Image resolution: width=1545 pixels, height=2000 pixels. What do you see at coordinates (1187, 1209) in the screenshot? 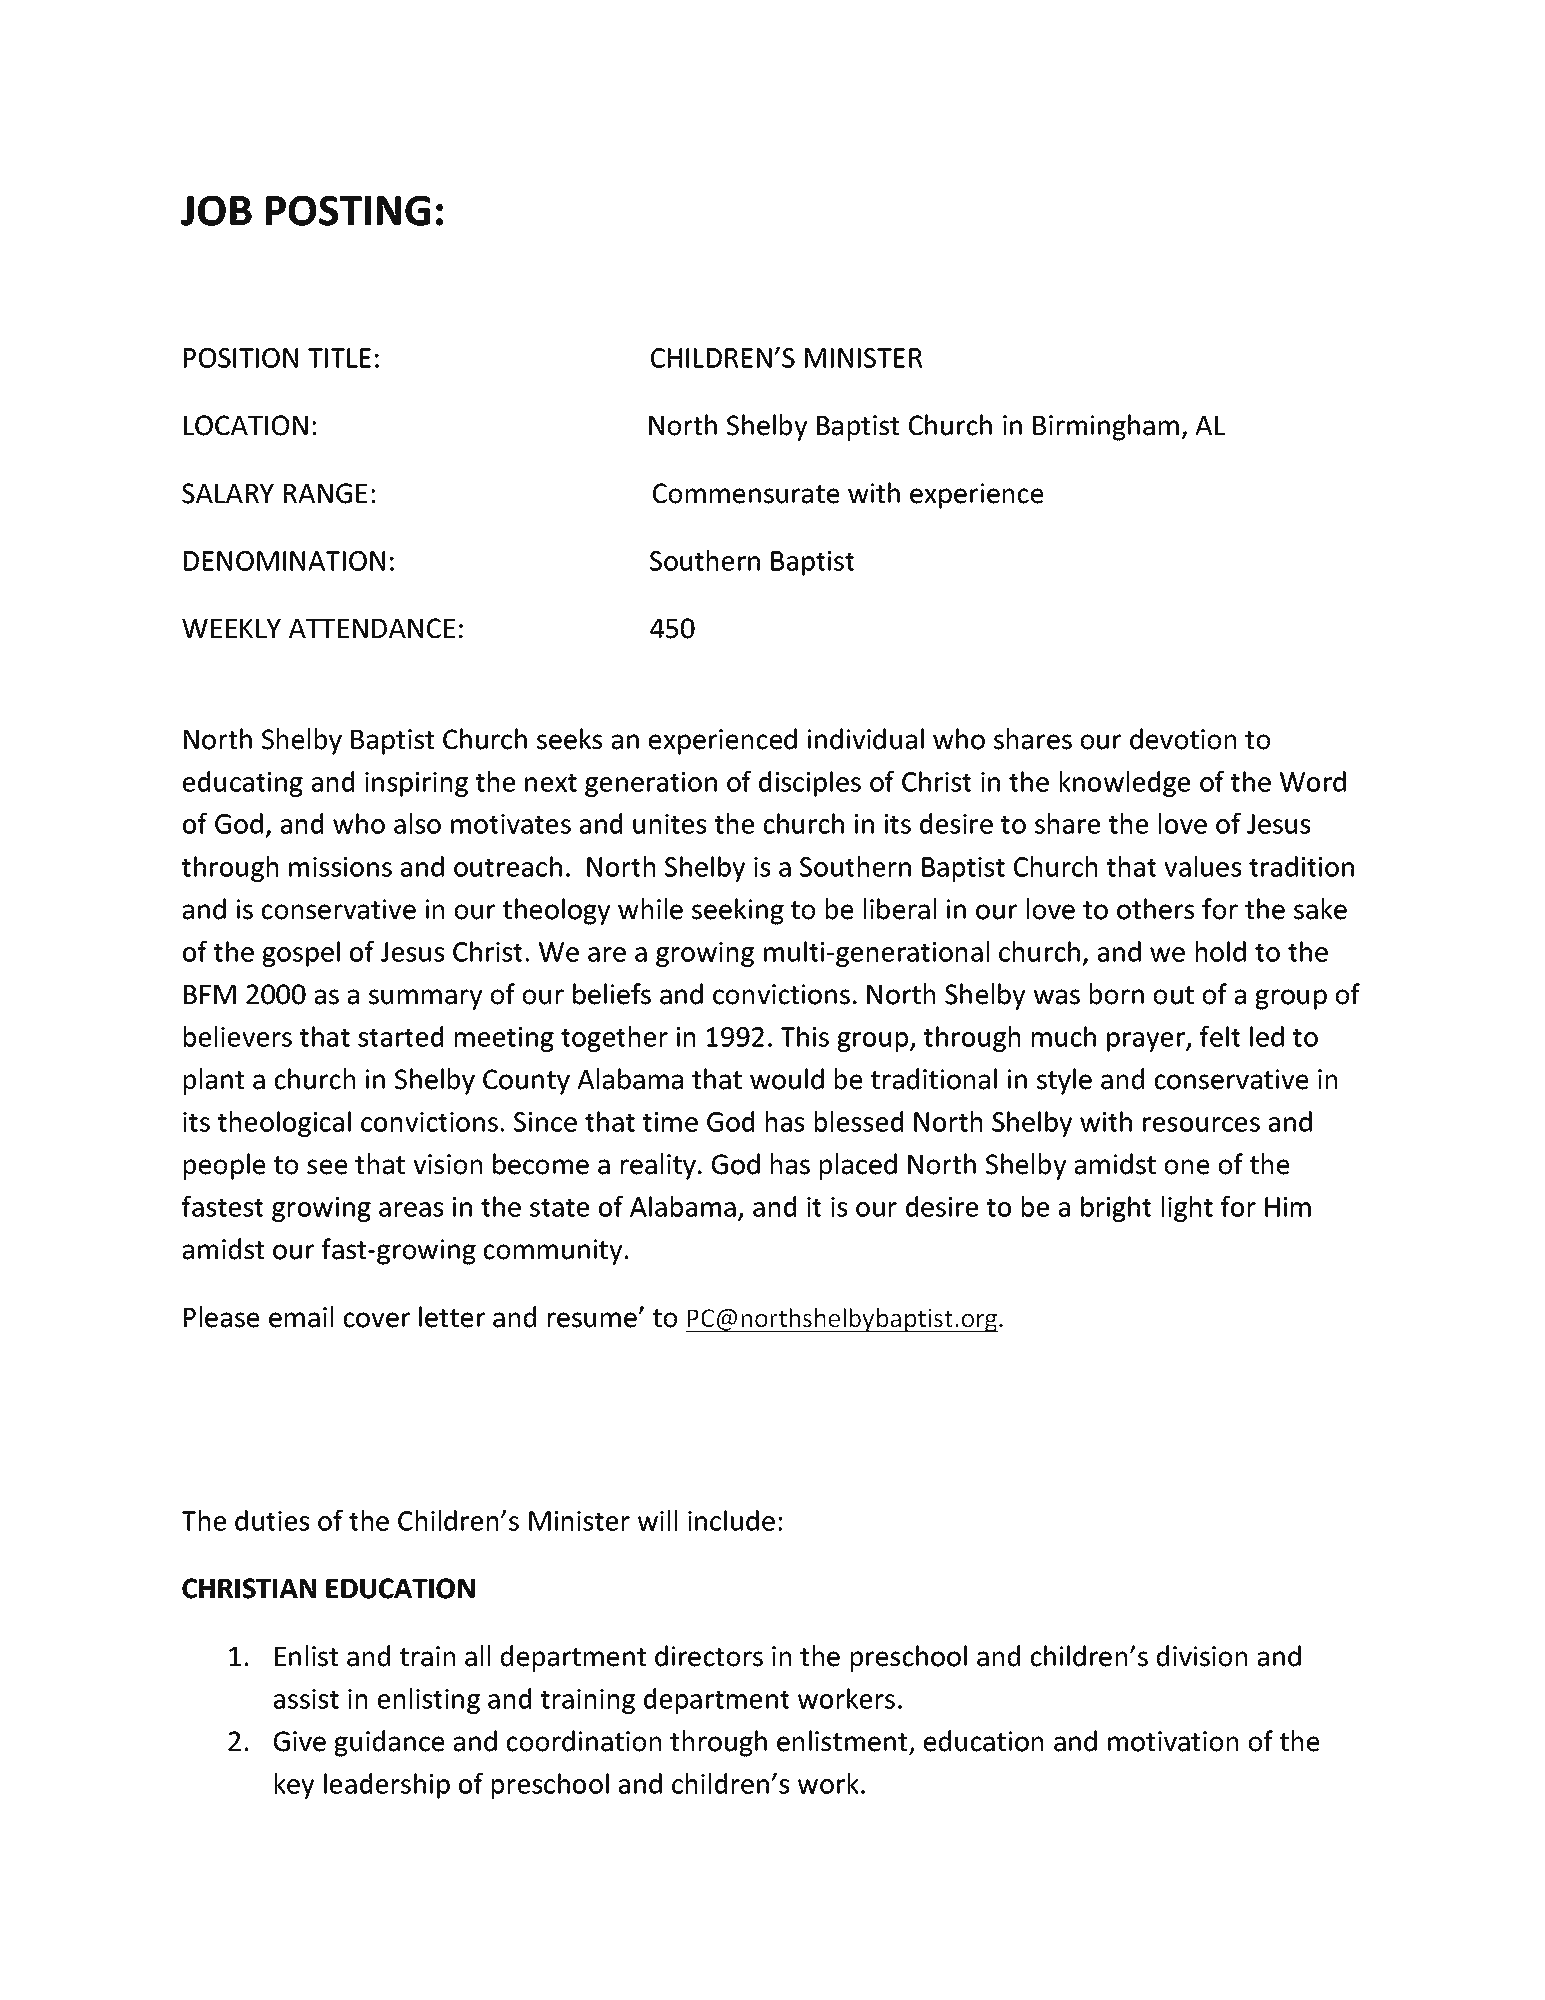
I see `light` at bounding box center [1187, 1209].
